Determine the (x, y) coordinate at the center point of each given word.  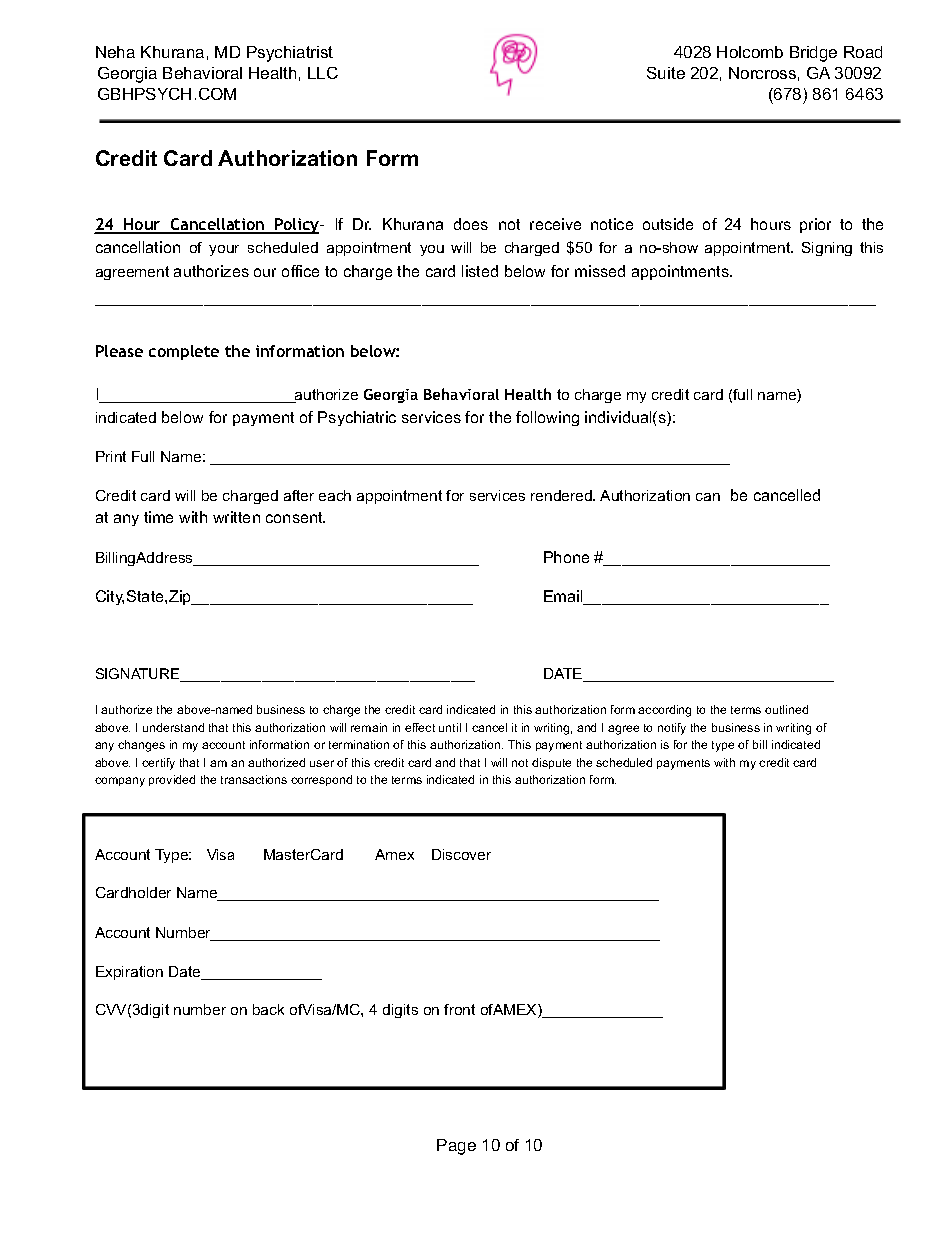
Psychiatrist (290, 54)
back (268, 1009)
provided (172, 780)
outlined (786, 709)
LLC (323, 73)
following (547, 418)
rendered (562, 495)
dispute (551, 763)
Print (111, 456)
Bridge (813, 54)
